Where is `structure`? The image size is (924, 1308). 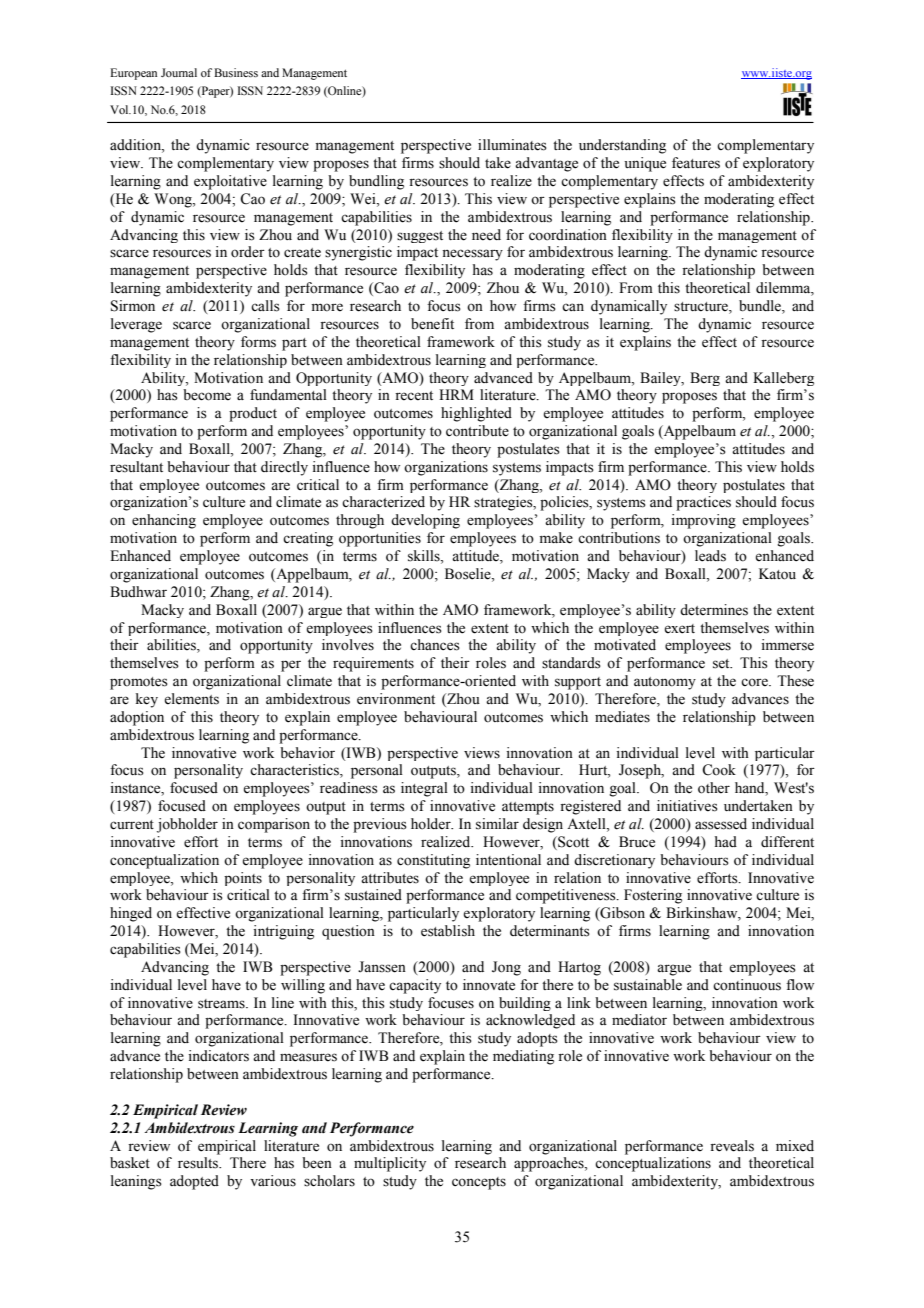 structure is located at coordinates (702, 308).
